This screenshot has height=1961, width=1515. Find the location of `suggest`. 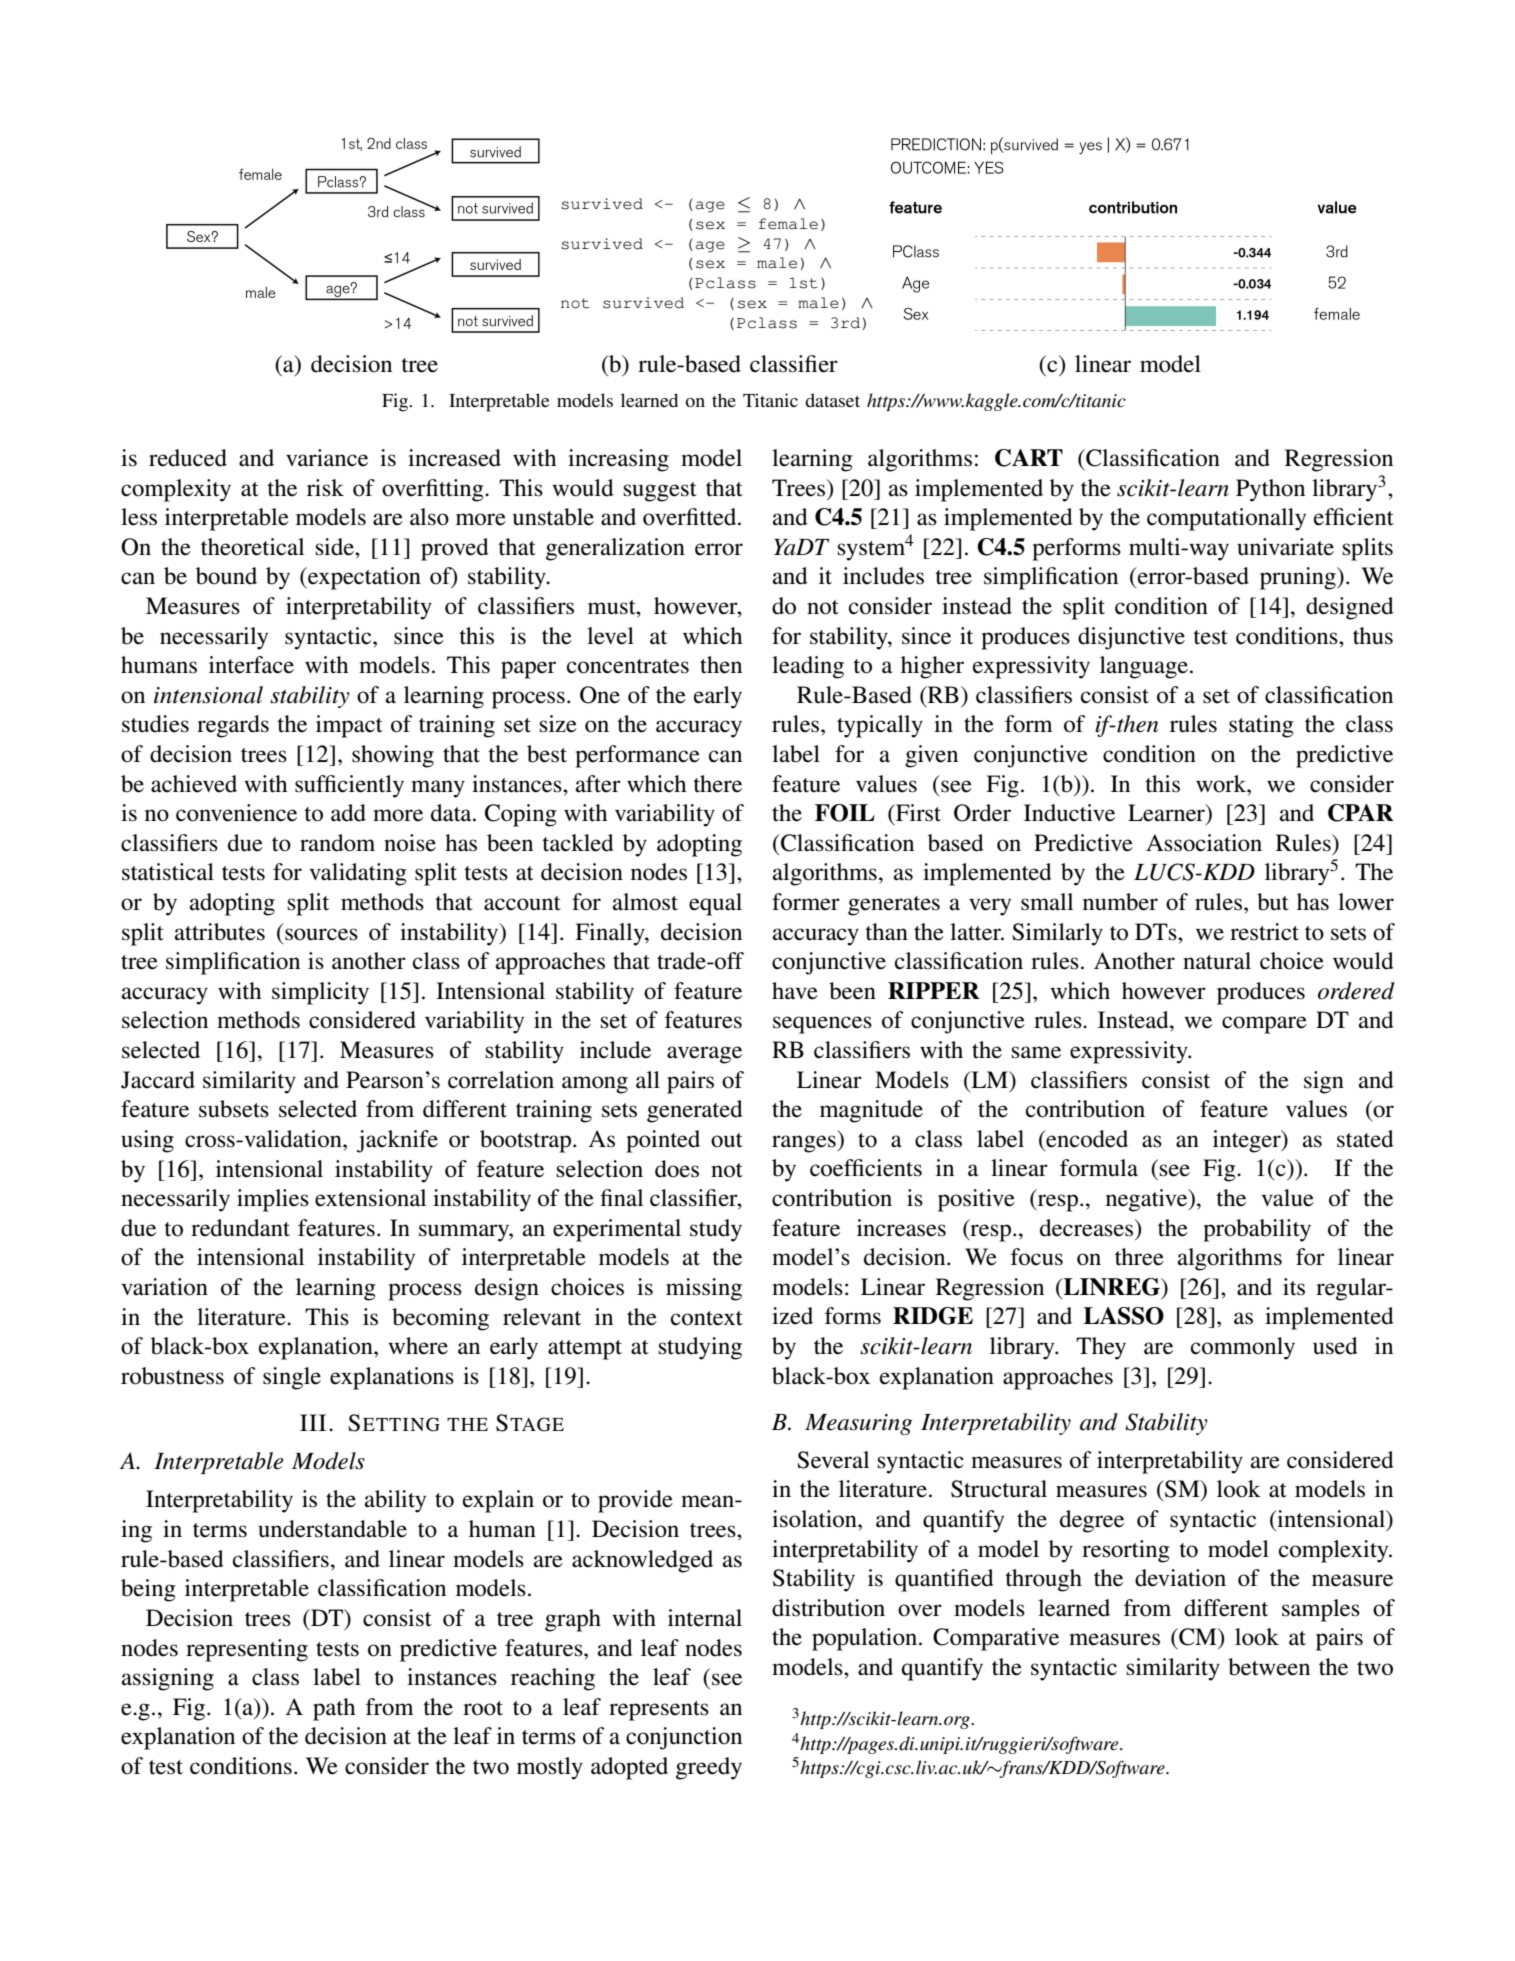

suggest is located at coordinates (660, 492).
